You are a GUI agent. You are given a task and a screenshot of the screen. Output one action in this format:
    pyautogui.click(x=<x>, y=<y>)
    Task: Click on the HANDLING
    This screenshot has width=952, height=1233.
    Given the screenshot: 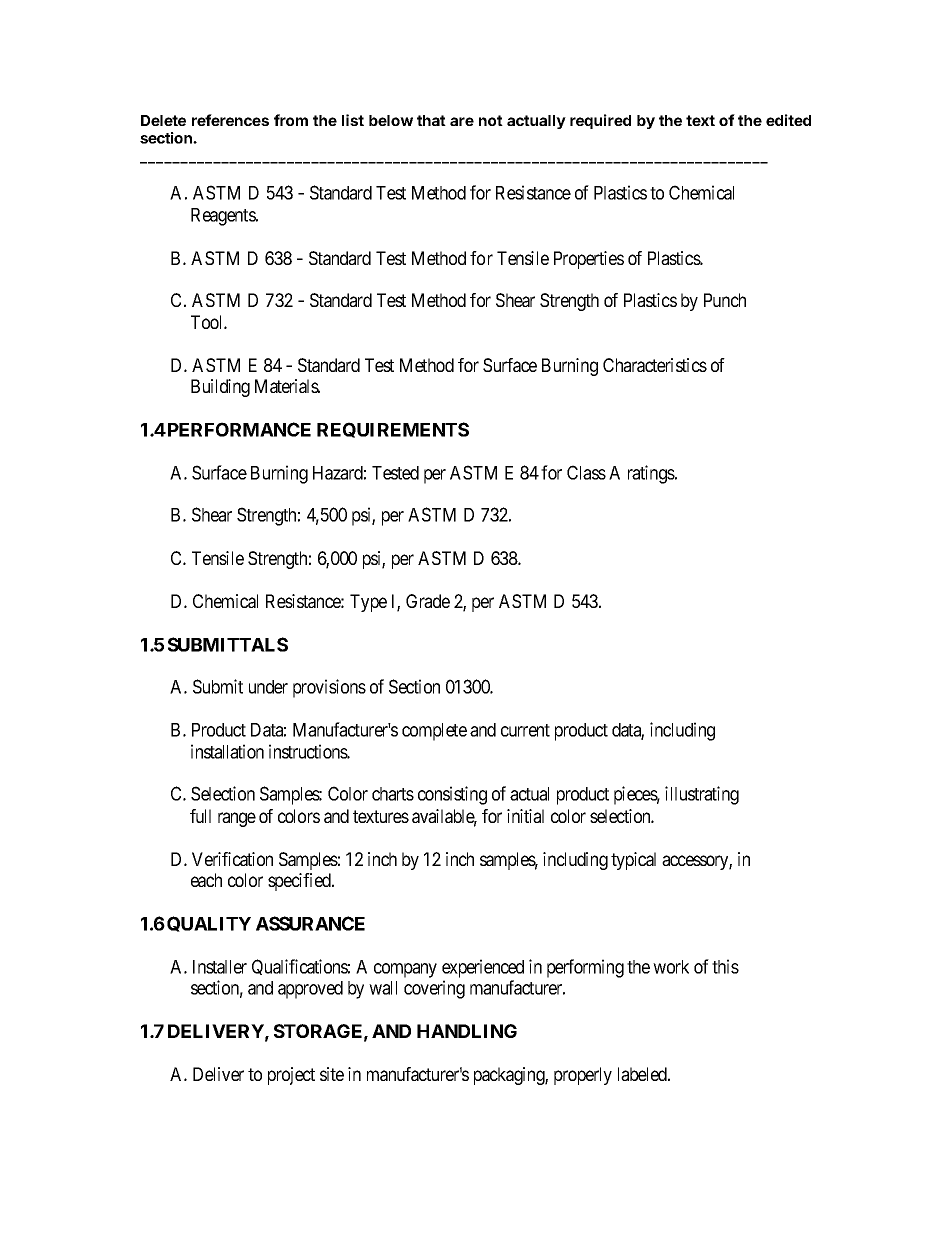 What is the action you would take?
    pyautogui.click(x=467, y=1031)
